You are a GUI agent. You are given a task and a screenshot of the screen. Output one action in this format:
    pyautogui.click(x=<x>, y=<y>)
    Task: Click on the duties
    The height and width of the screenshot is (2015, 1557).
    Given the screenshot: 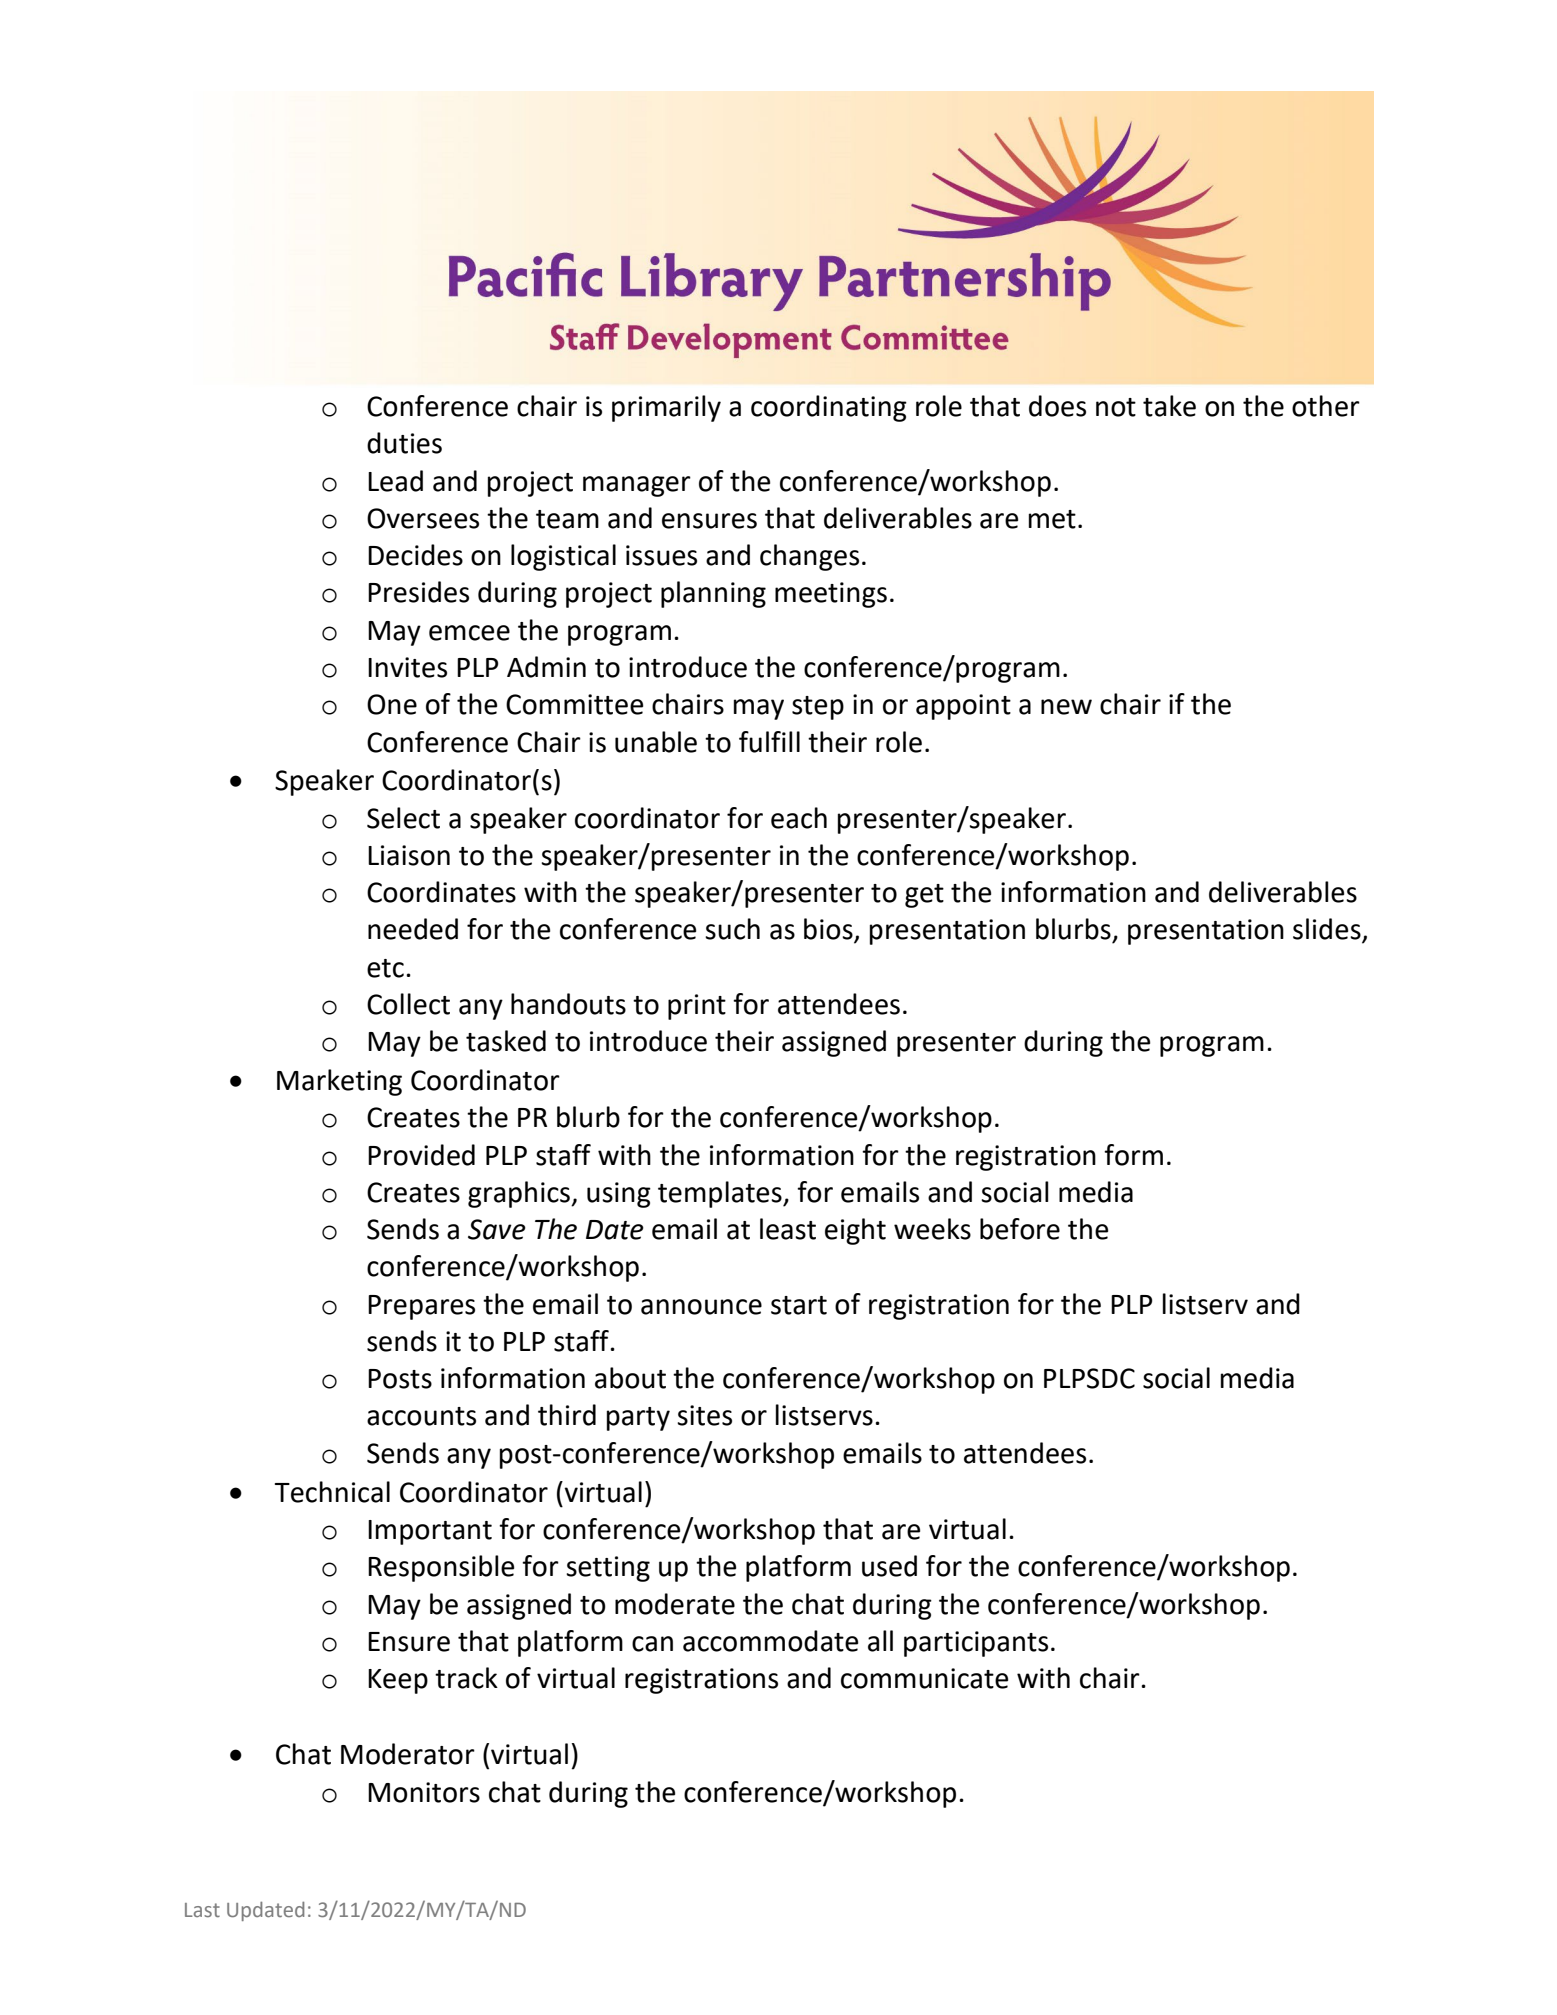 What is the action you would take?
    pyautogui.click(x=404, y=443)
